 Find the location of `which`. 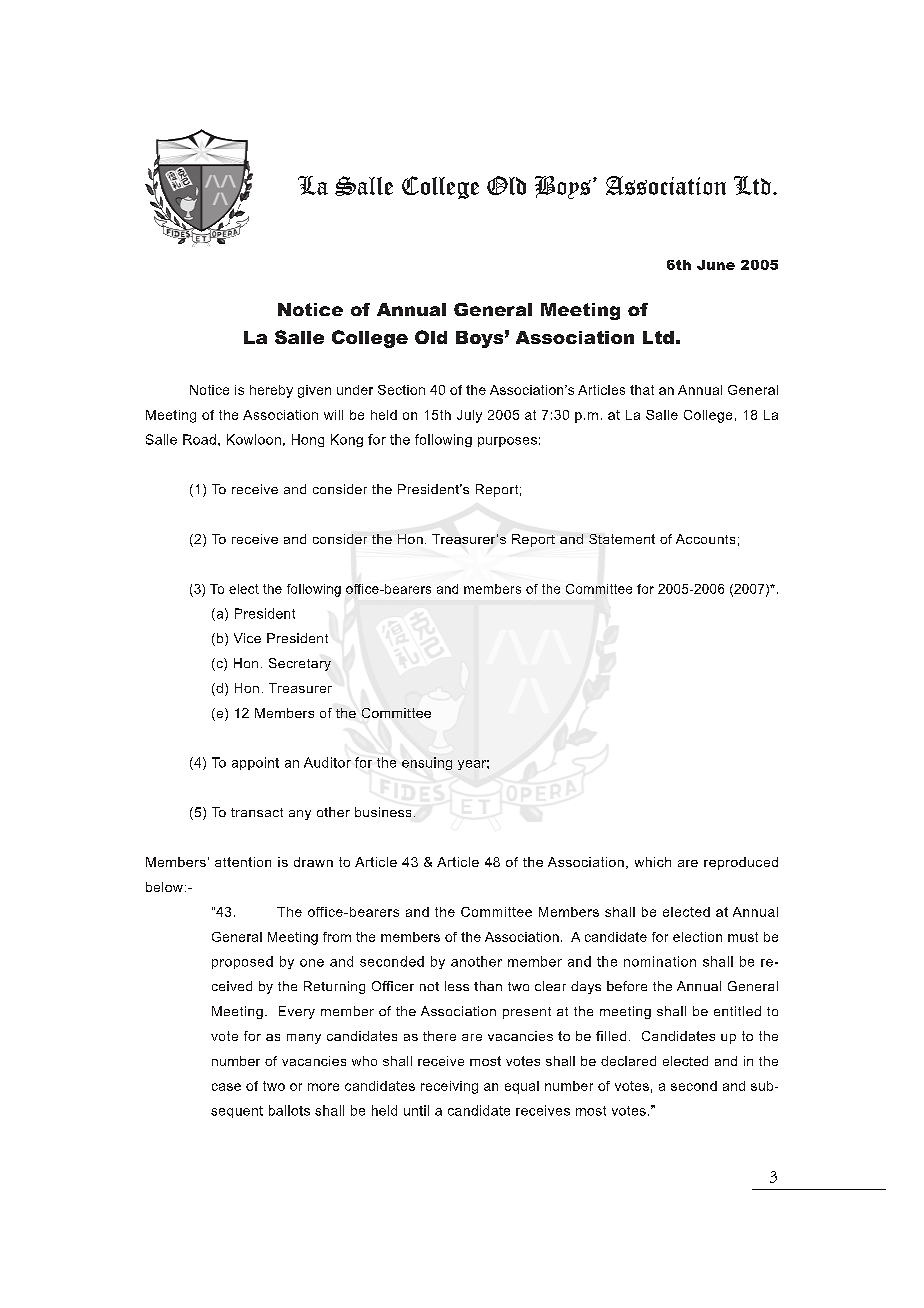

which is located at coordinates (653, 862).
